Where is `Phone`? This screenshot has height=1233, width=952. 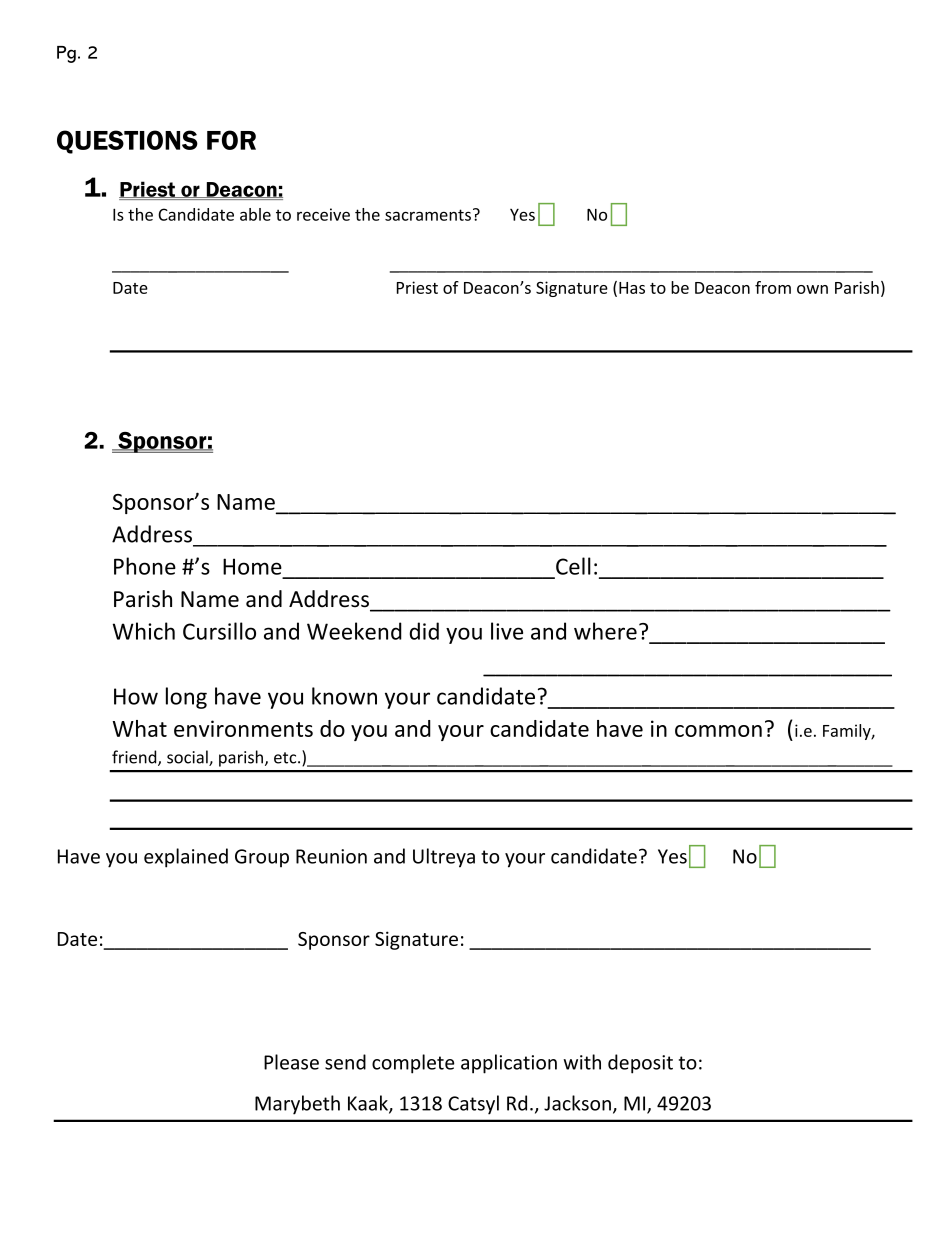
Phone is located at coordinates (145, 566).
